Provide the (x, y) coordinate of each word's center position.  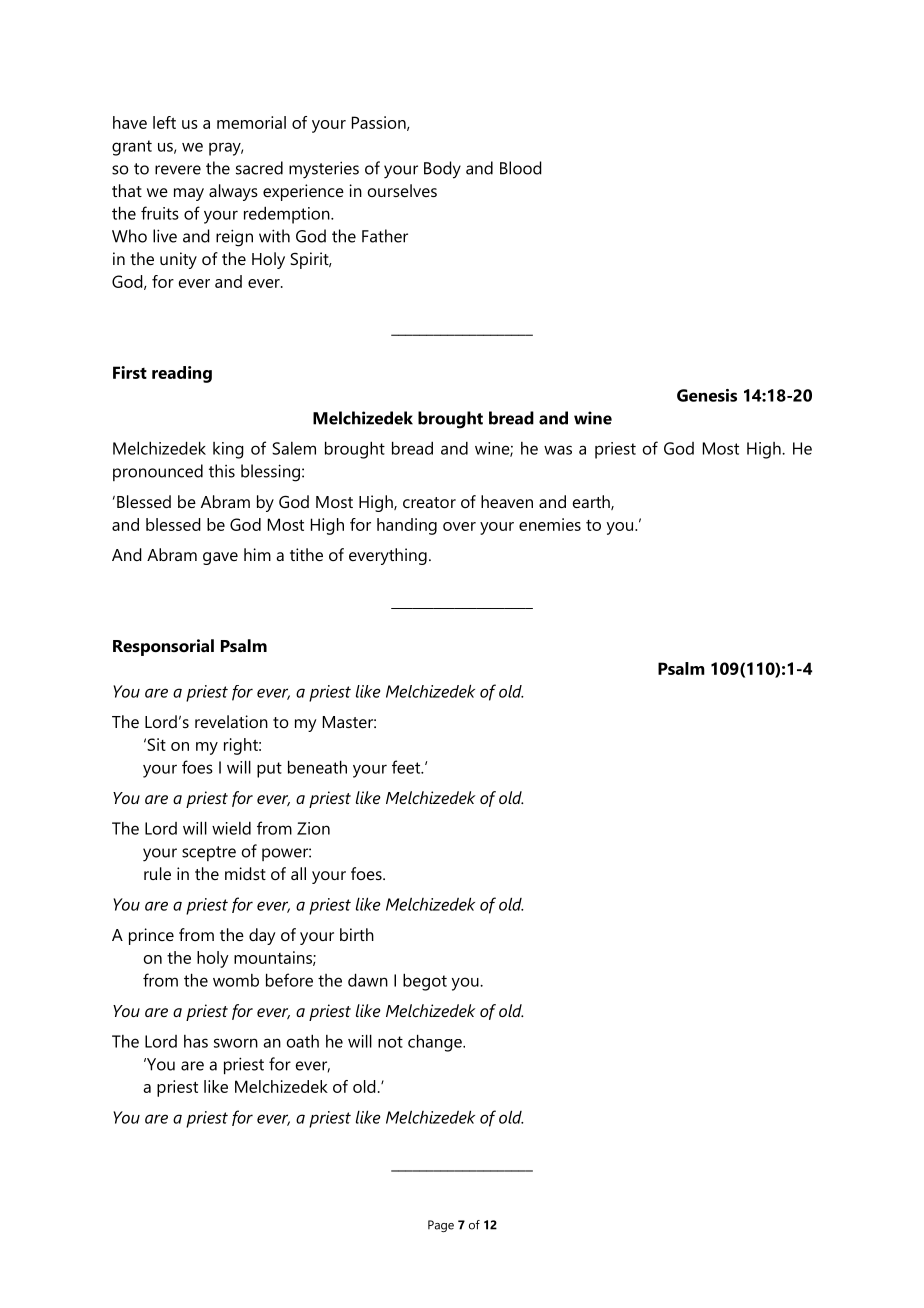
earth (592, 502)
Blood (521, 168)
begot (425, 982)
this (222, 471)
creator (429, 502)
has (196, 1041)
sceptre (209, 853)
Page (441, 1226)
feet (407, 767)
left (164, 122)
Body (442, 170)
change (436, 1043)
